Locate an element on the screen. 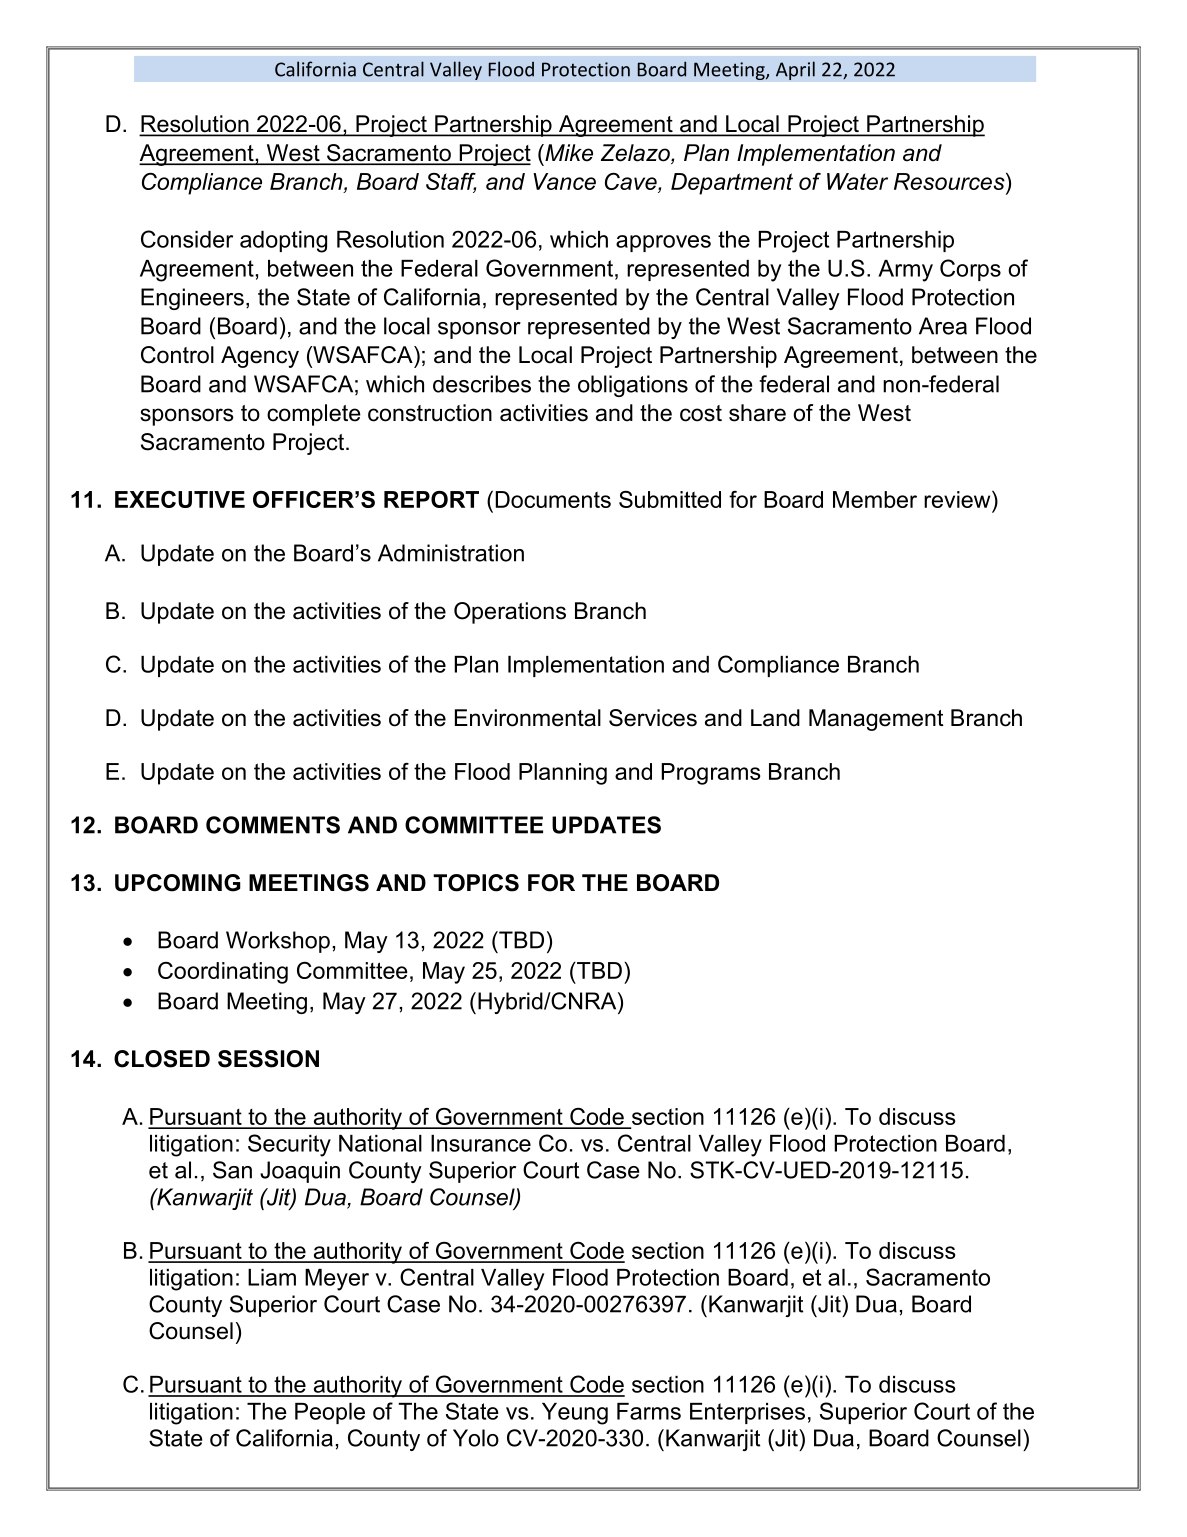  Mike is located at coordinates (568, 153).
